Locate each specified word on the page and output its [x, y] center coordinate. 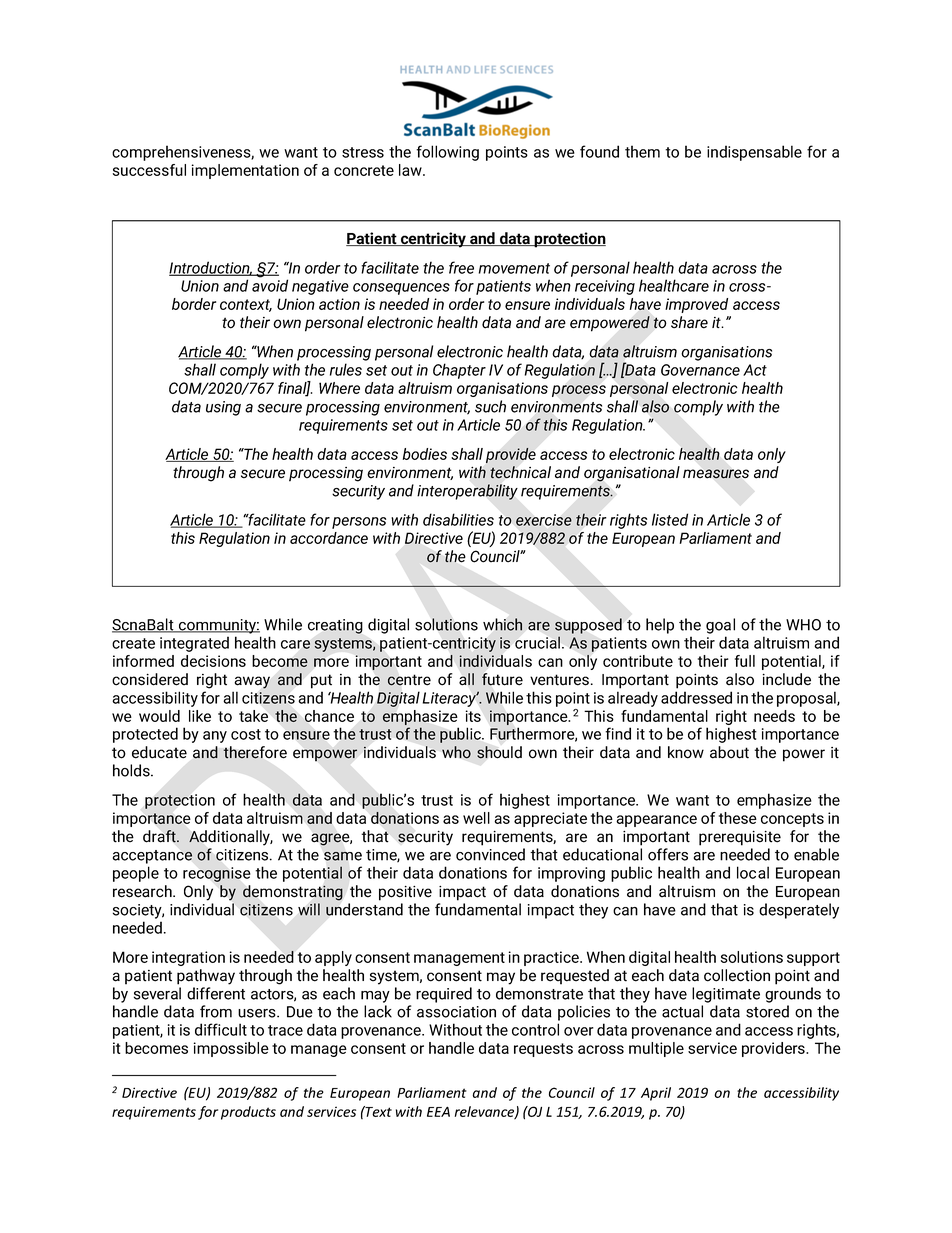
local [753, 872]
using [223, 408]
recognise [217, 874]
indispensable [754, 153]
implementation [245, 171]
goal [720, 626]
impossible [231, 1049]
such [490, 406]
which [502, 624]
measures [716, 474]
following [447, 153]
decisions [213, 661]
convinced [490, 854]
